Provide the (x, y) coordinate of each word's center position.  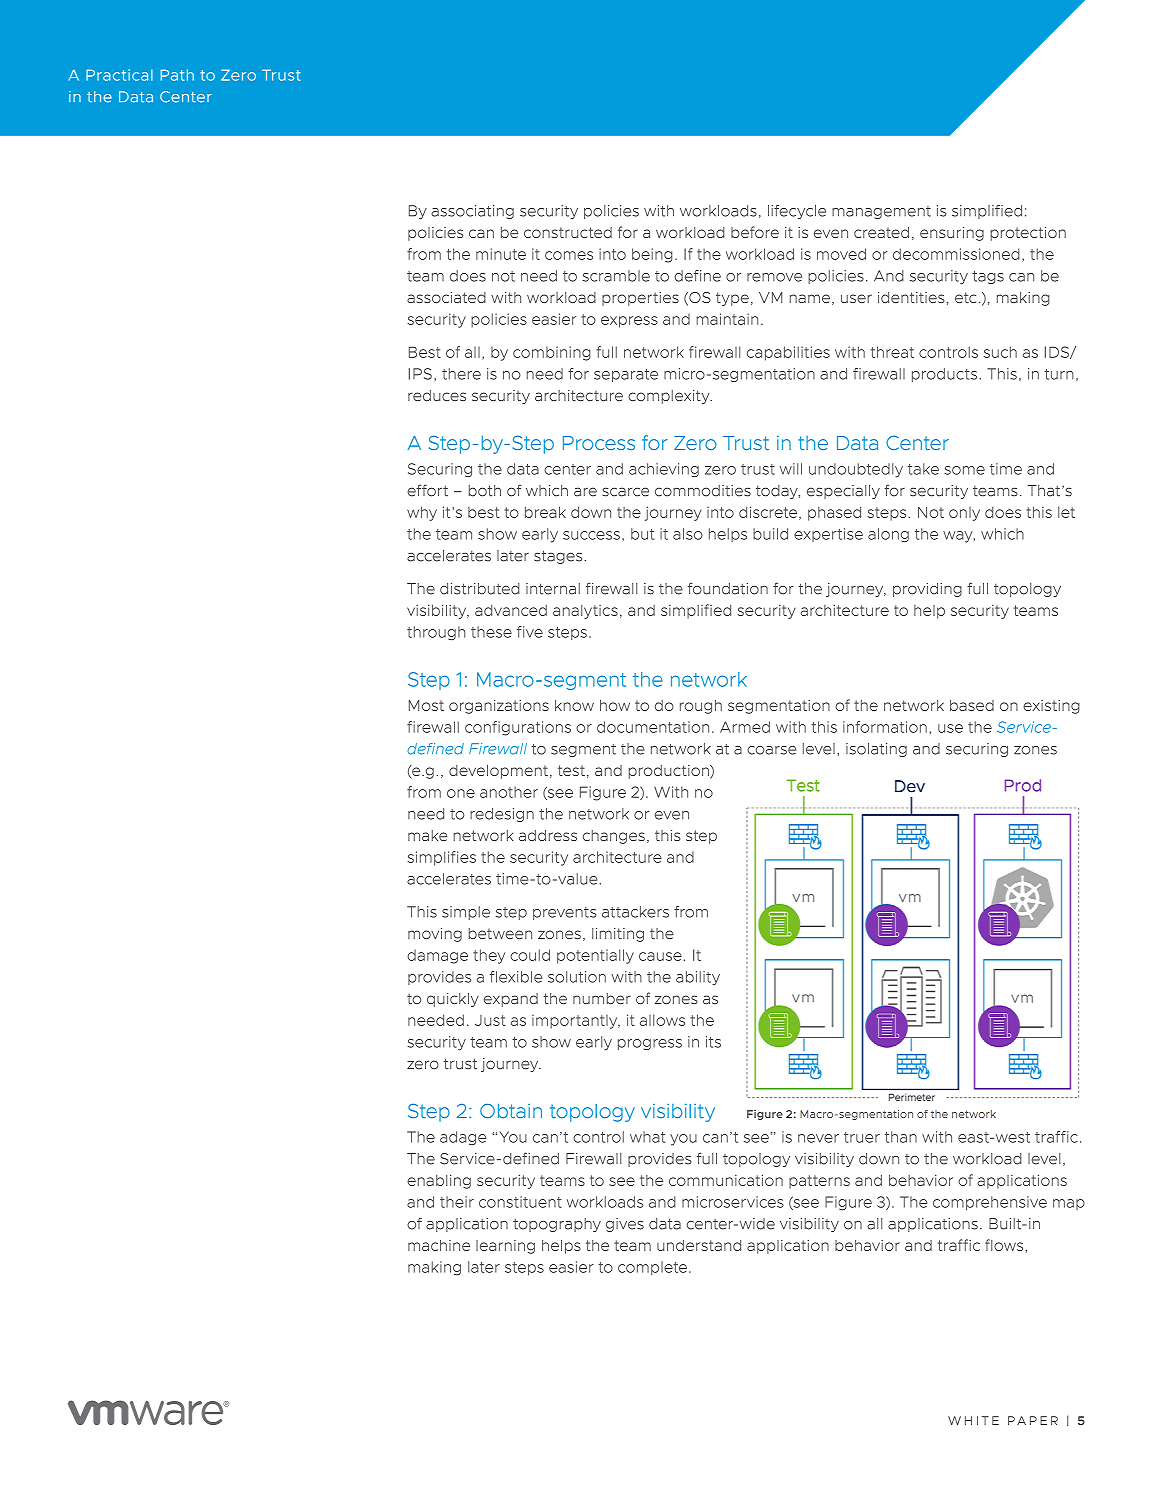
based (972, 705)
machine (439, 1245)
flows (1005, 1246)
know (574, 705)
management (881, 212)
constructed (568, 232)
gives (625, 1225)
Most (426, 705)
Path (177, 75)
